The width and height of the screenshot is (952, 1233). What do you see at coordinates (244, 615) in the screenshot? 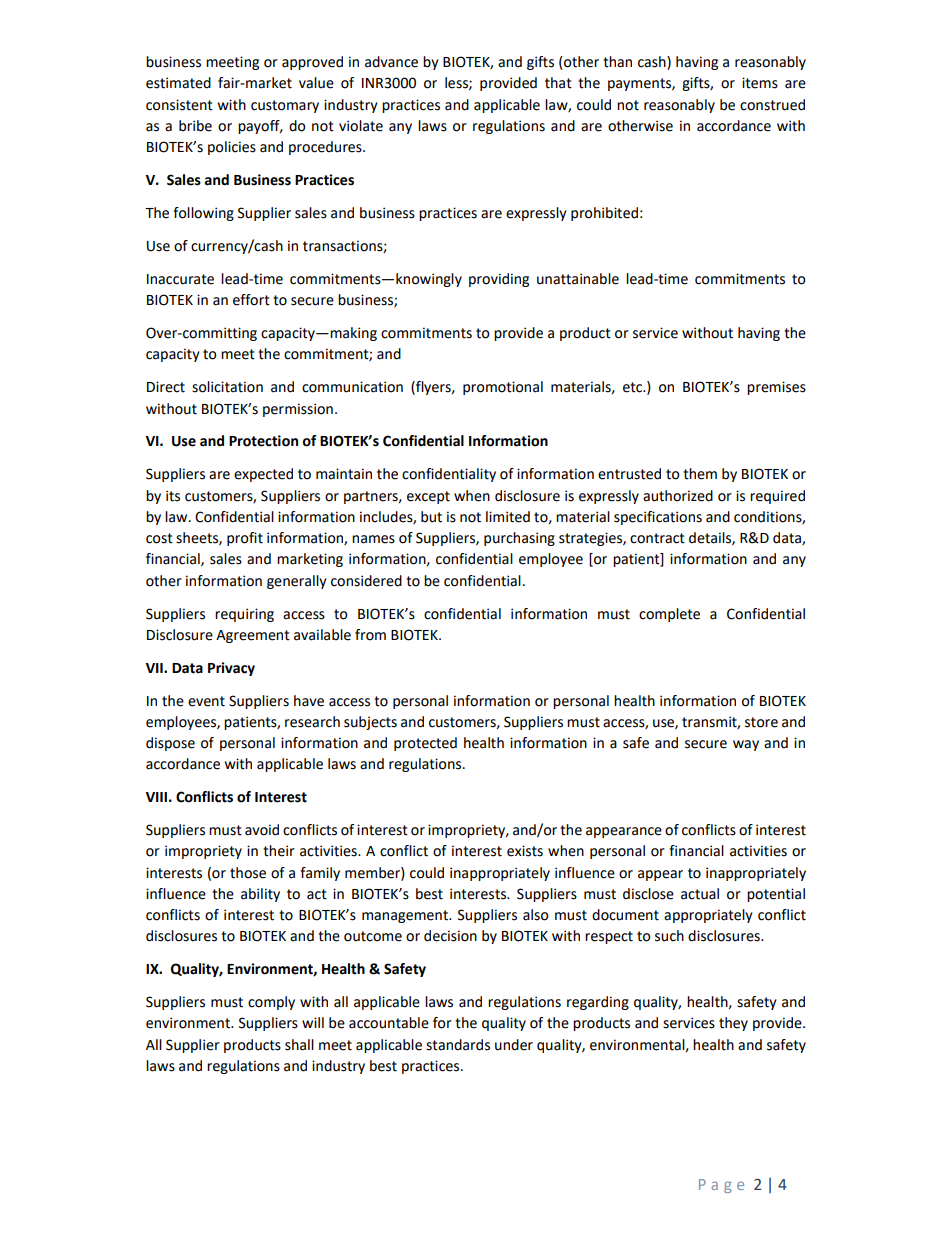
I see `requiring` at bounding box center [244, 615].
